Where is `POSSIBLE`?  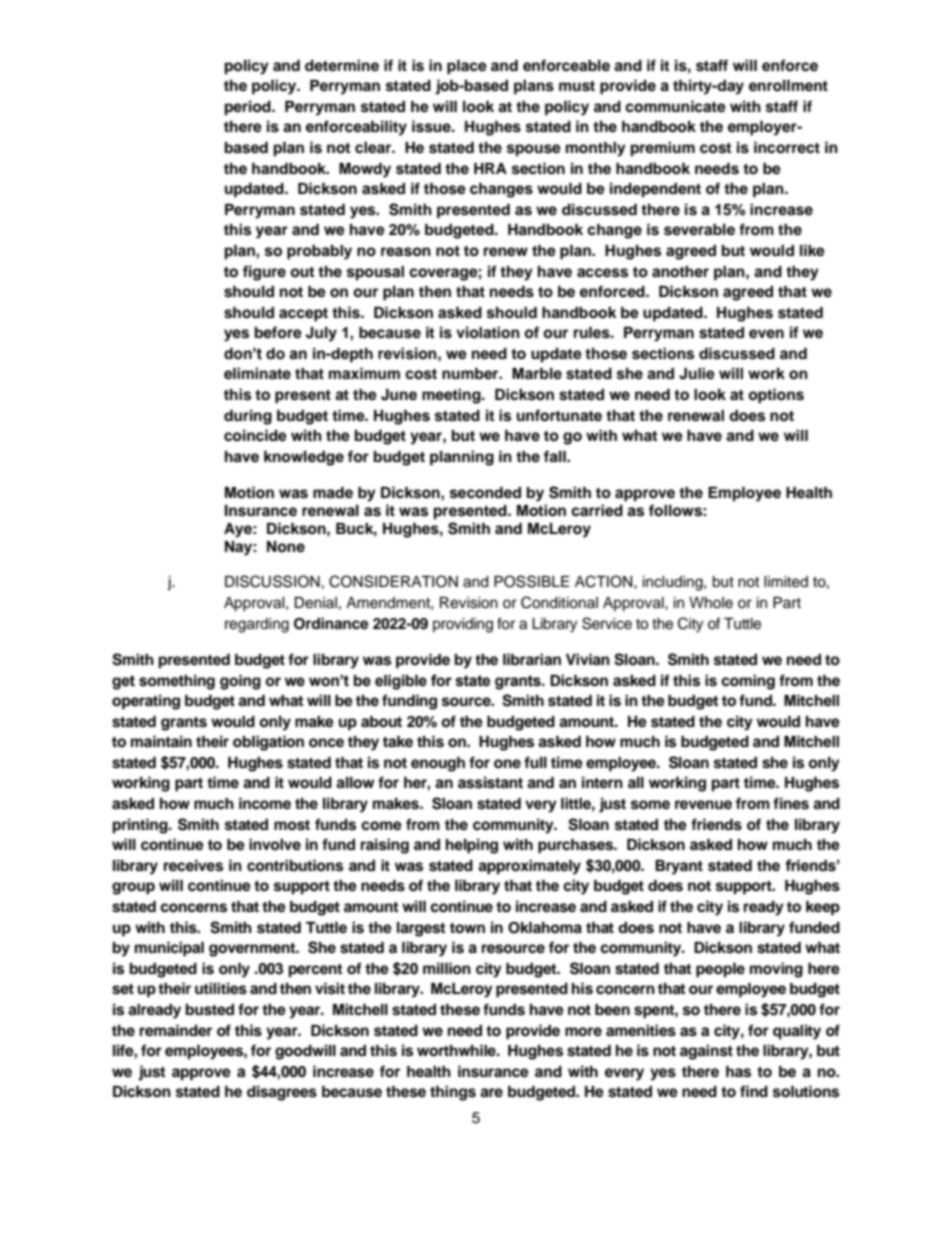 POSSIBLE is located at coordinates (531, 581).
